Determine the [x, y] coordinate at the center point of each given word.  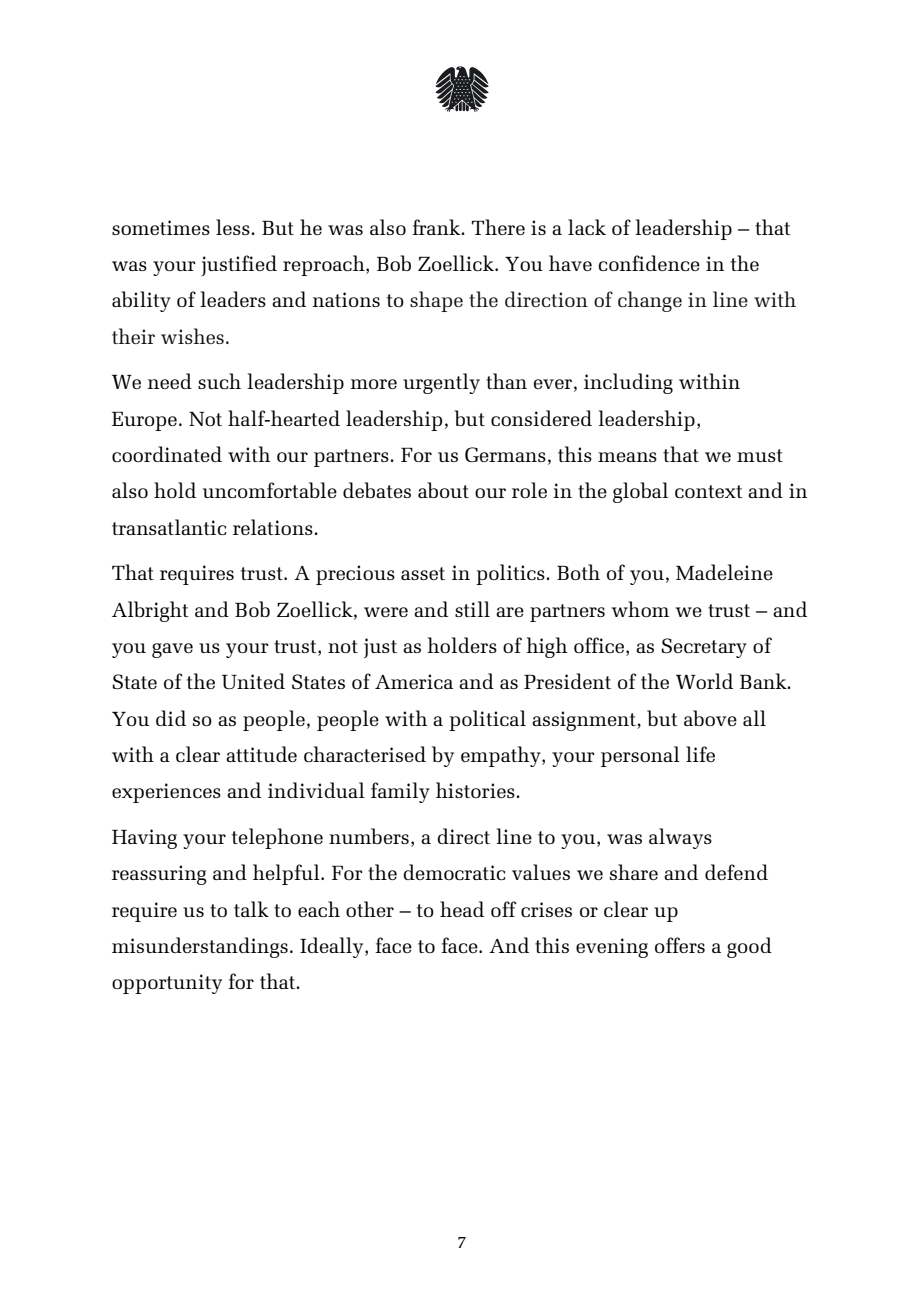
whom [640, 609]
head [462, 909]
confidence [649, 263]
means [627, 457]
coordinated [167, 454]
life [700, 754]
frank [437, 227]
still [472, 609]
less [233, 227]
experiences [166, 793]
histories [475, 790]
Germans [505, 454]
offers [680, 945]
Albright [150, 611]
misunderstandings [200, 947]
